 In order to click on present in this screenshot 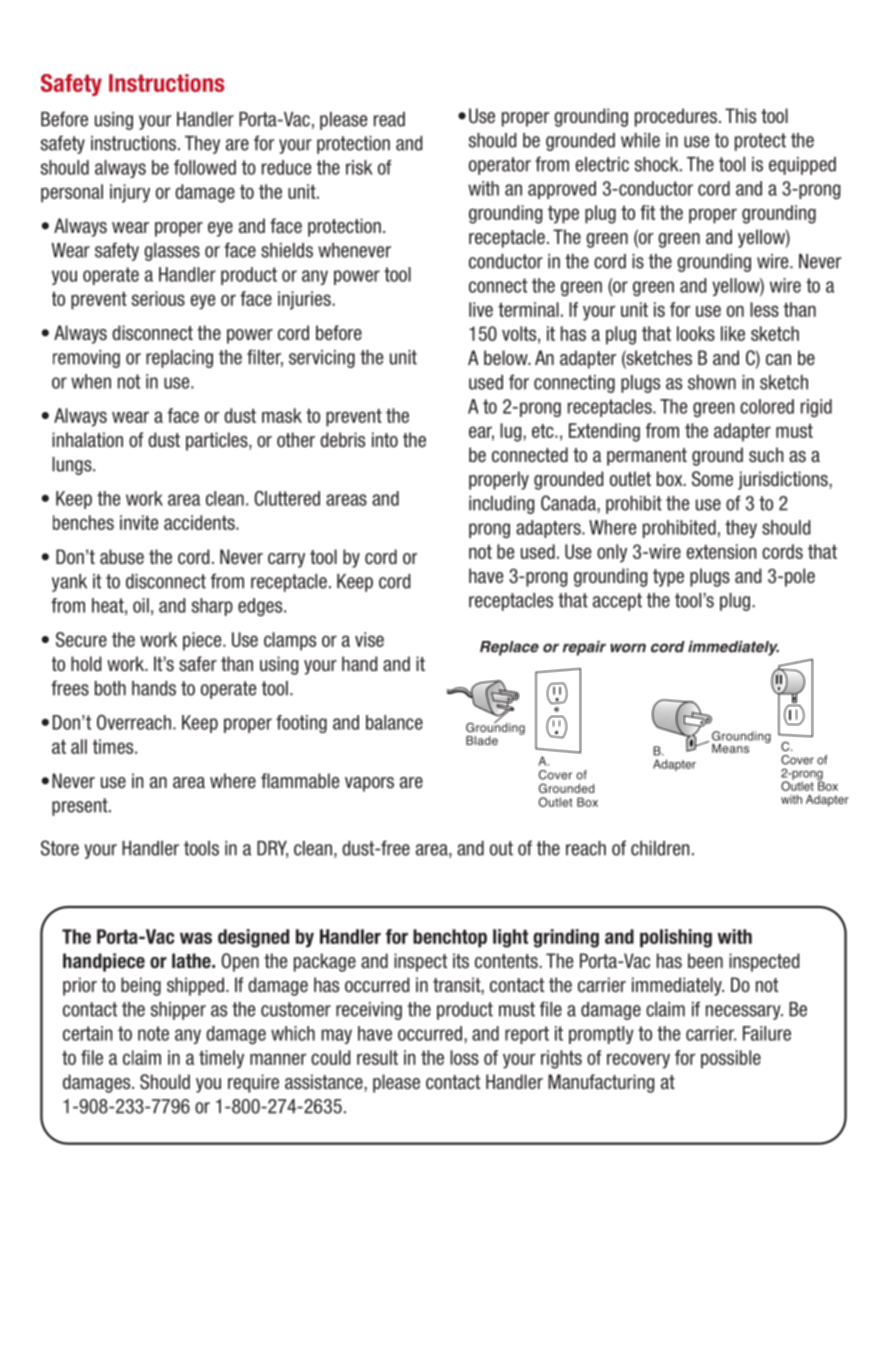, I will do `click(81, 807)`.
